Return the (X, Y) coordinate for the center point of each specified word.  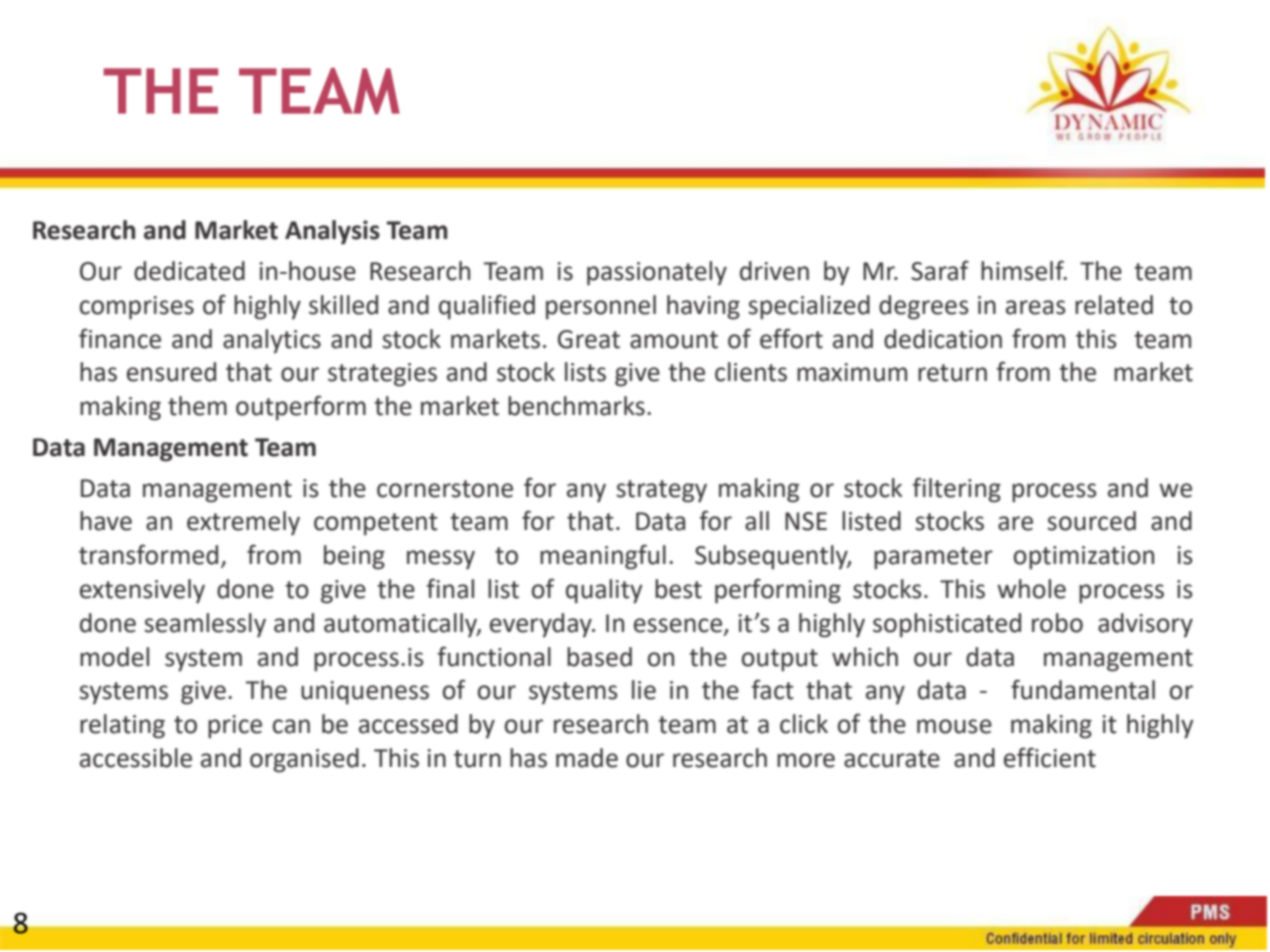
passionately (657, 273)
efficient (1050, 757)
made (587, 758)
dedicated (189, 271)
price (235, 727)
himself (1023, 270)
